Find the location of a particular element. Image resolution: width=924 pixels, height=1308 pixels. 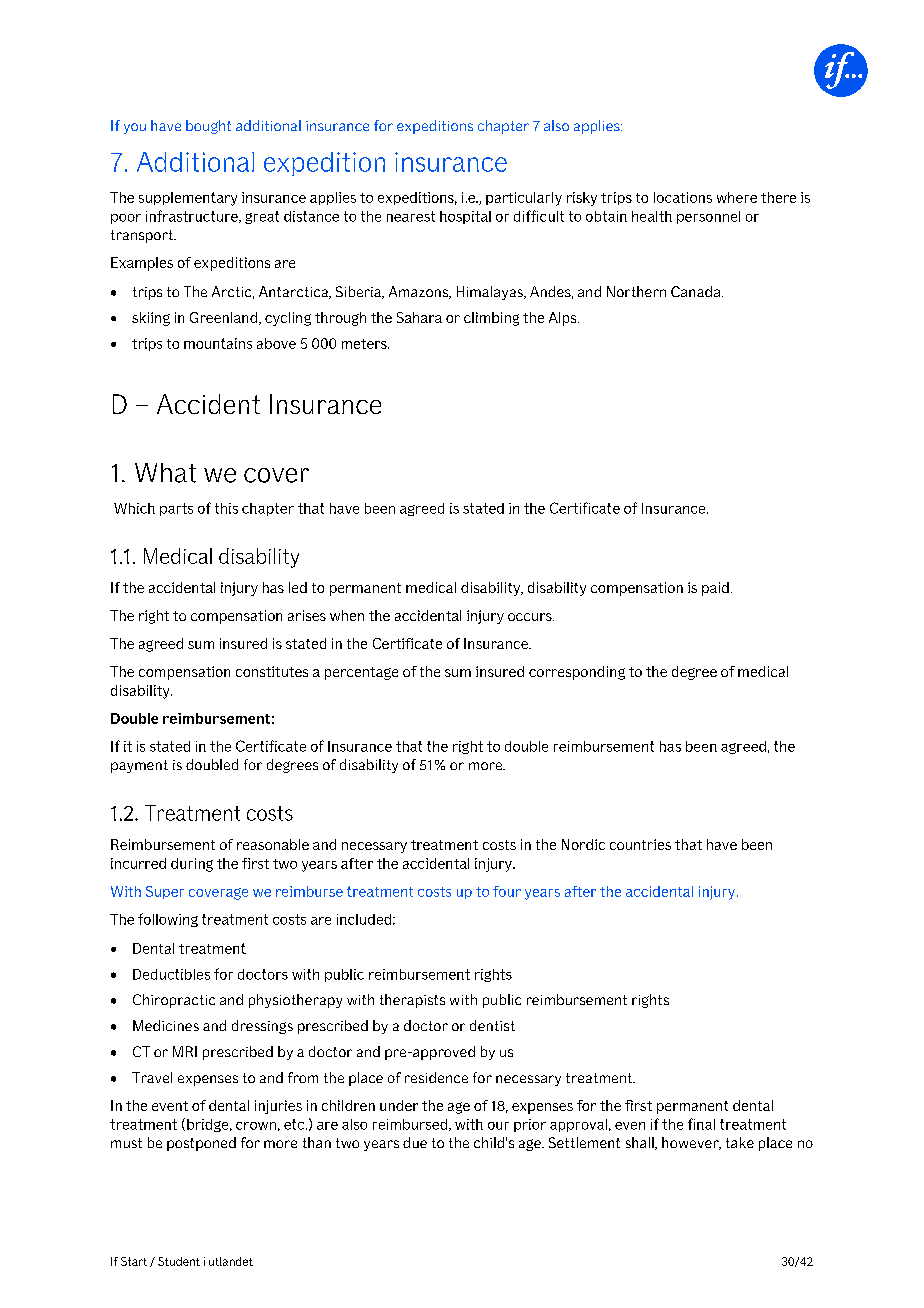

locations is located at coordinates (683, 197).
